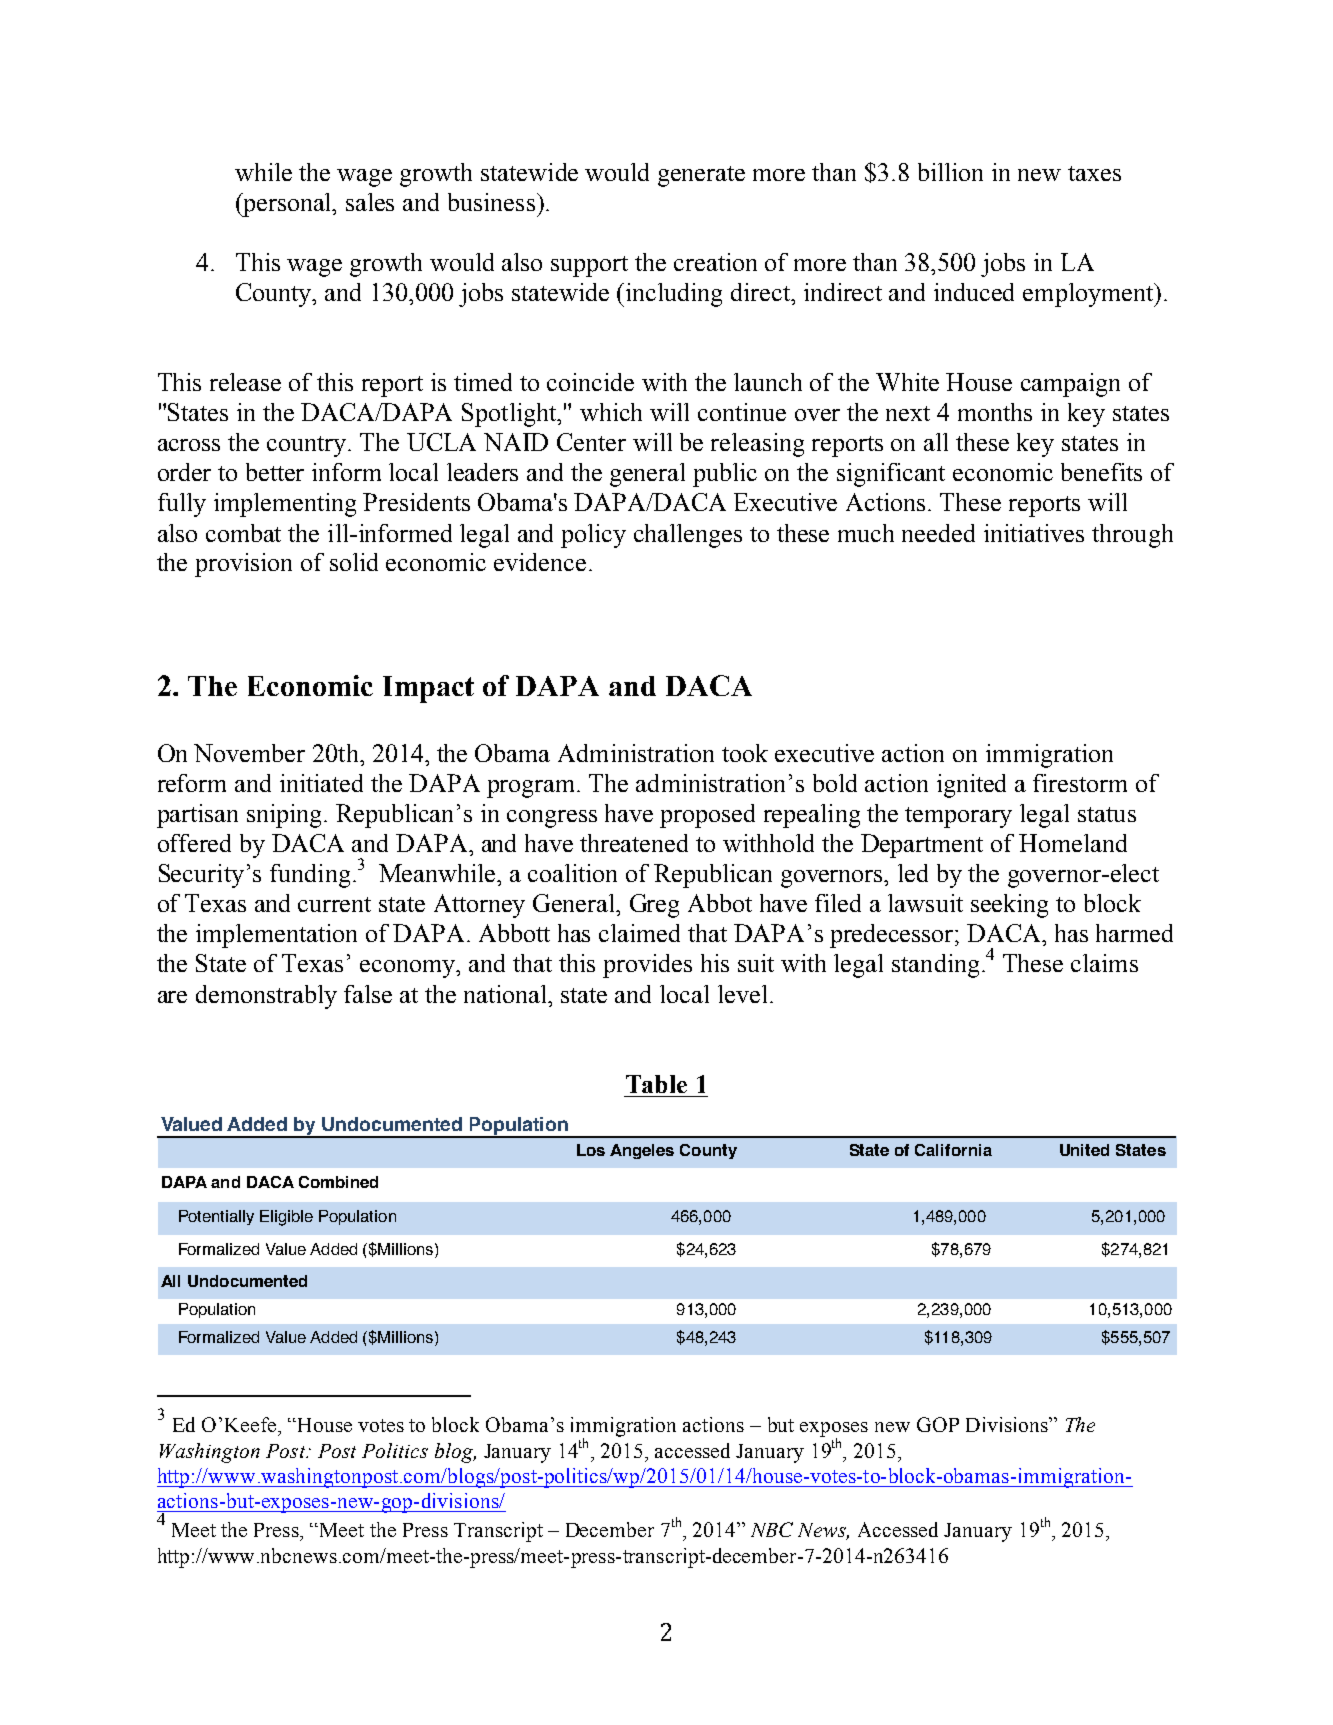  I want to click on funding, so click(310, 876).
